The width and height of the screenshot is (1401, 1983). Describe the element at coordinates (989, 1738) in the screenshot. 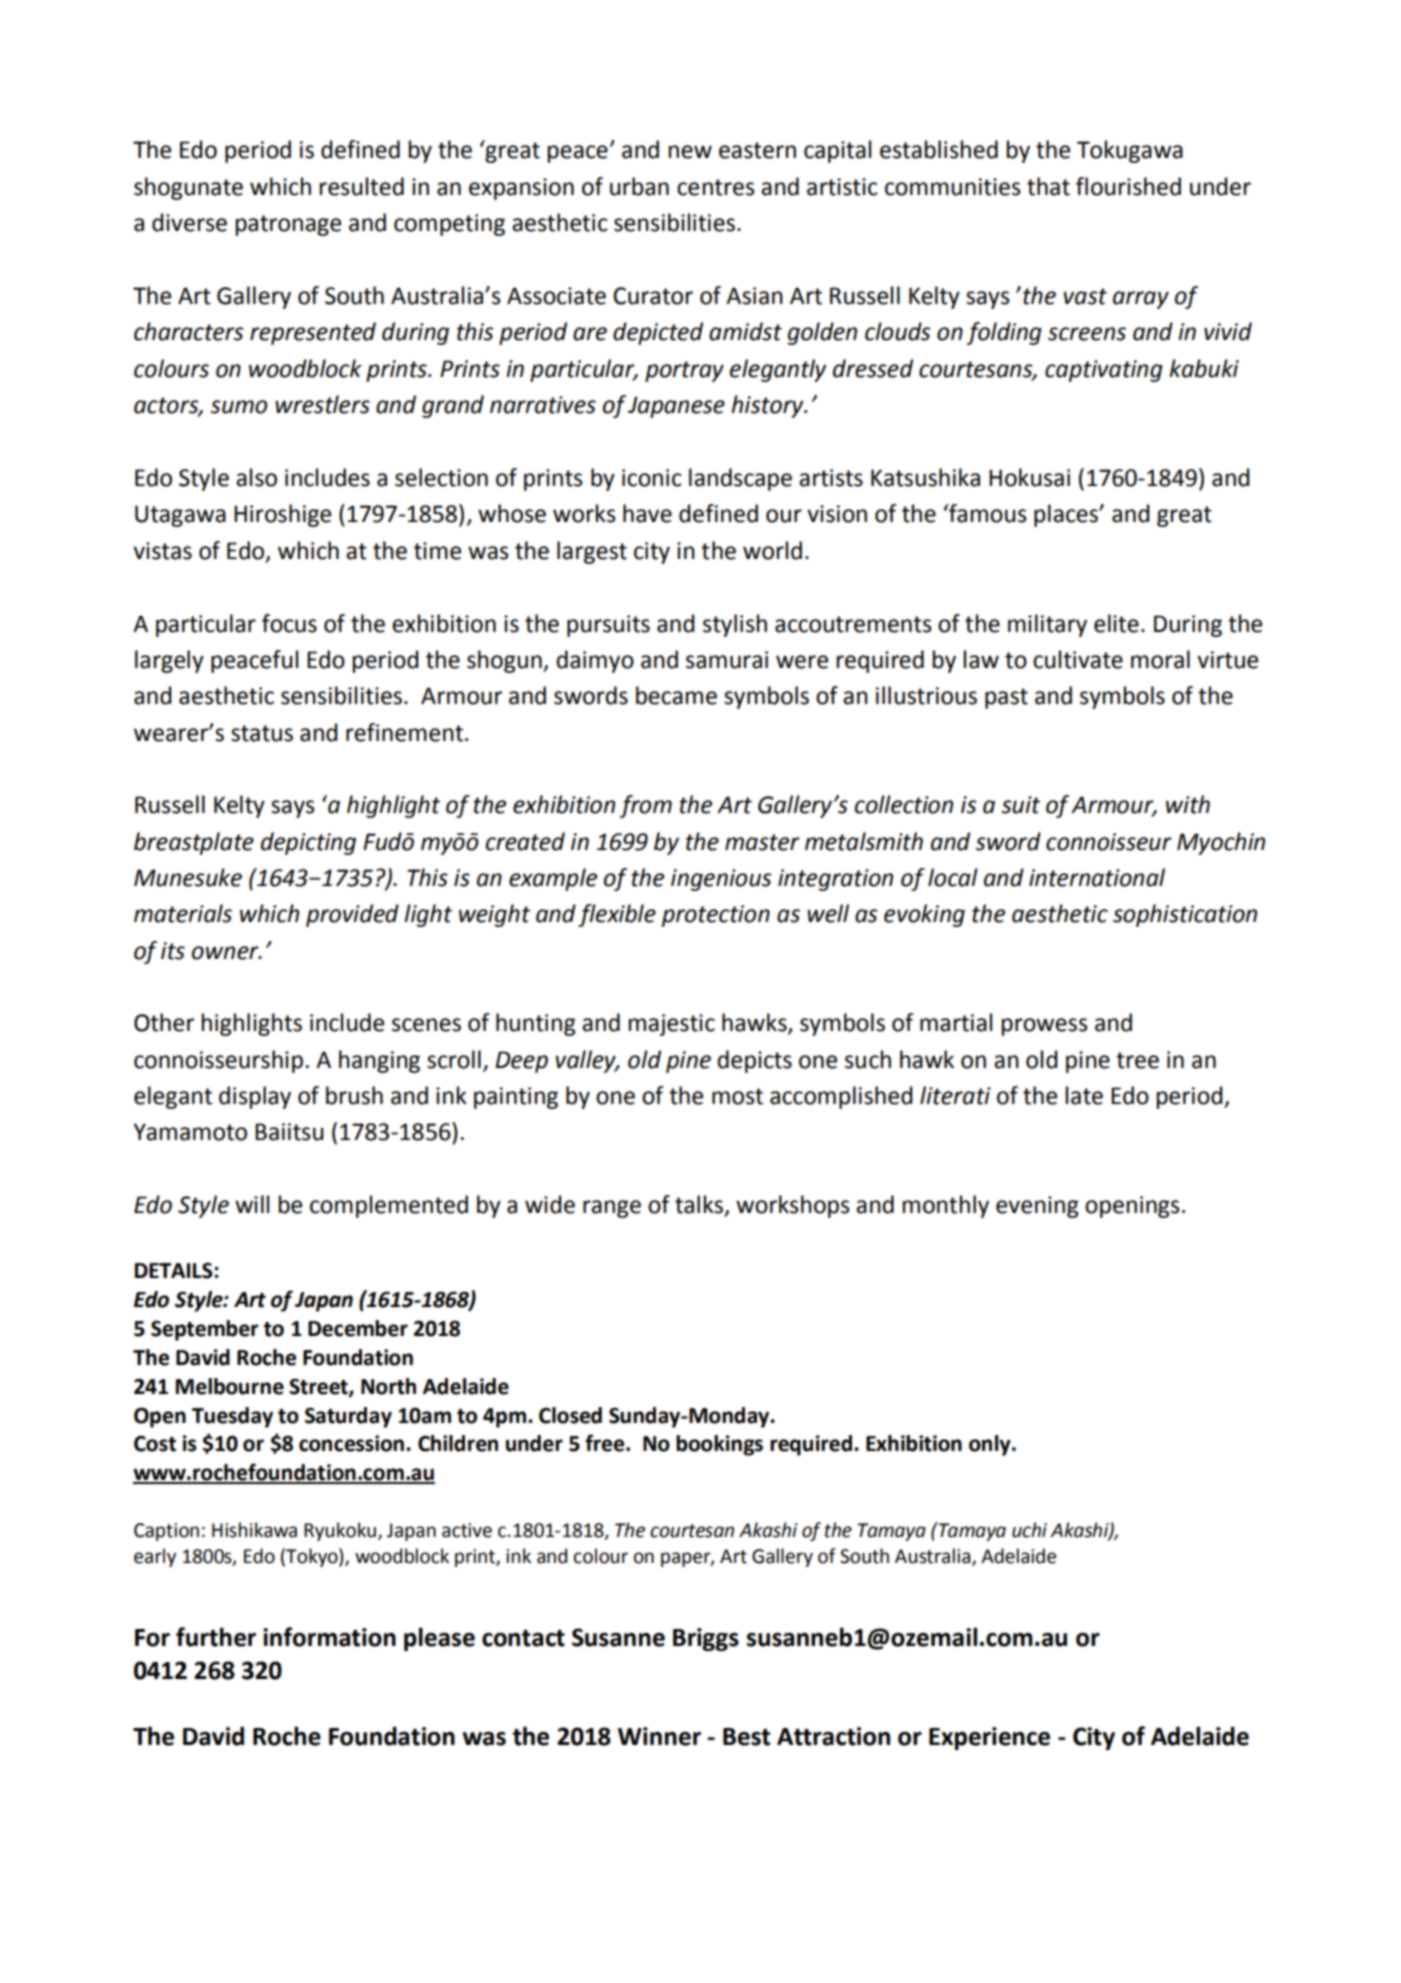

I see `Experience` at that location.
